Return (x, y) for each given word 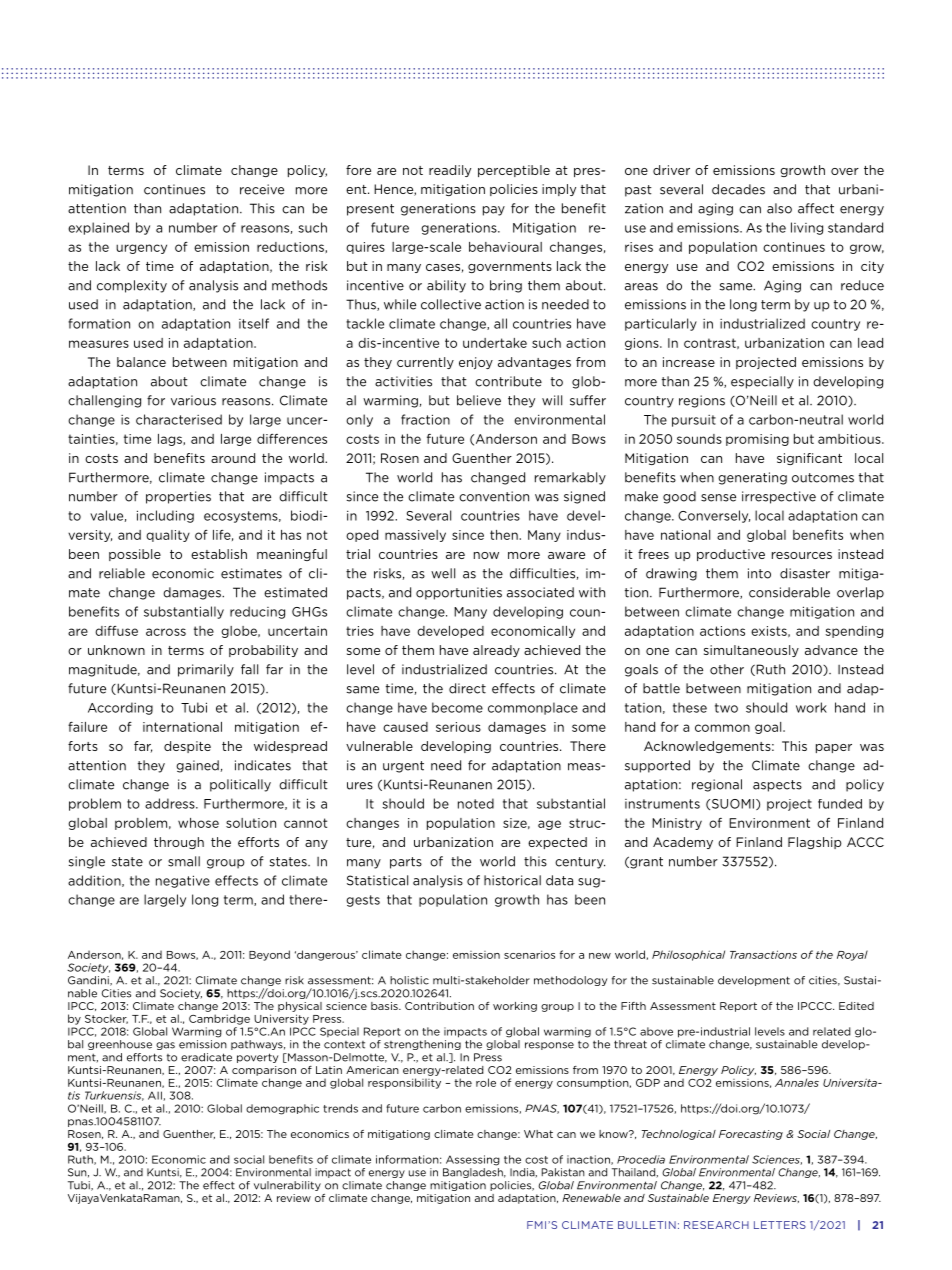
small (184, 861)
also (779, 208)
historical (512, 880)
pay (494, 211)
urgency (141, 249)
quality (168, 536)
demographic (282, 1109)
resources (802, 555)
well (443, 573)
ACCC (865, 842)
